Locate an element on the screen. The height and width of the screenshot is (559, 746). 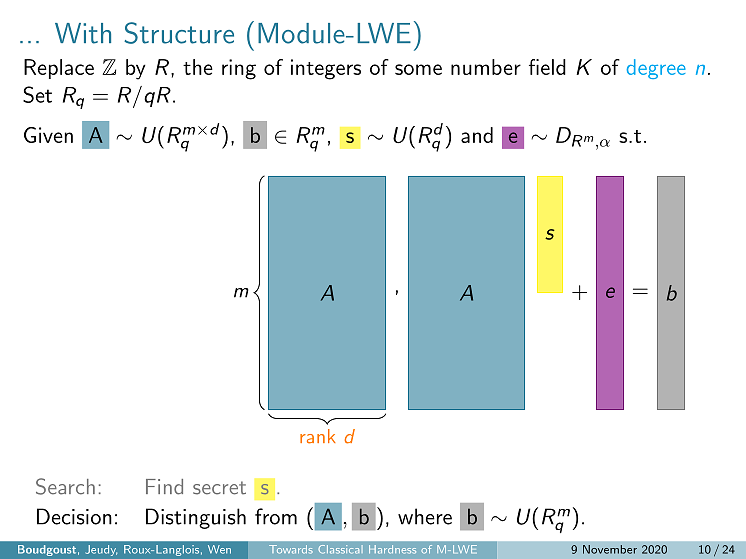
where is located at coordinates (425, 516).
